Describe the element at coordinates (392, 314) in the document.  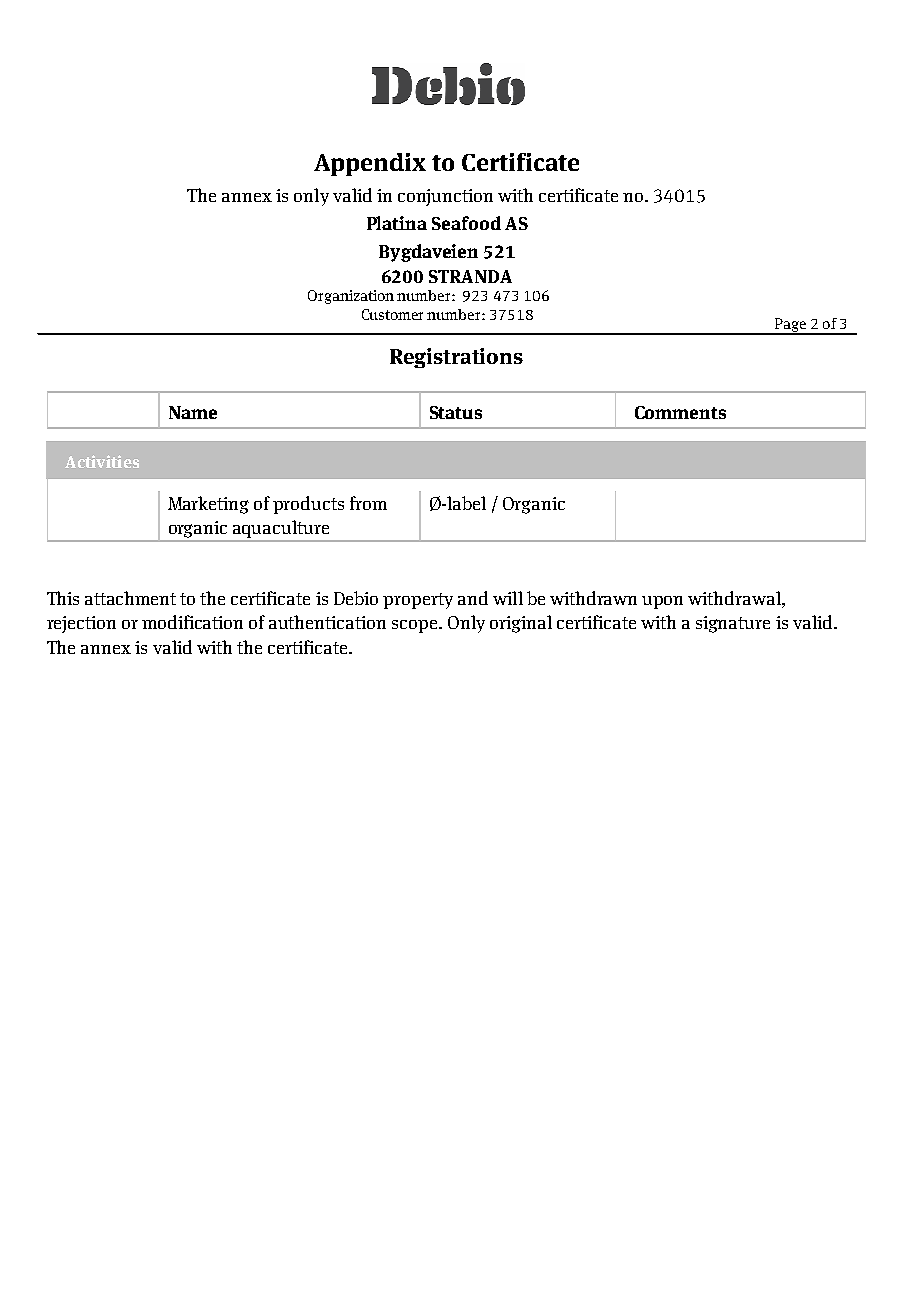
I see `Customer` at that location.
